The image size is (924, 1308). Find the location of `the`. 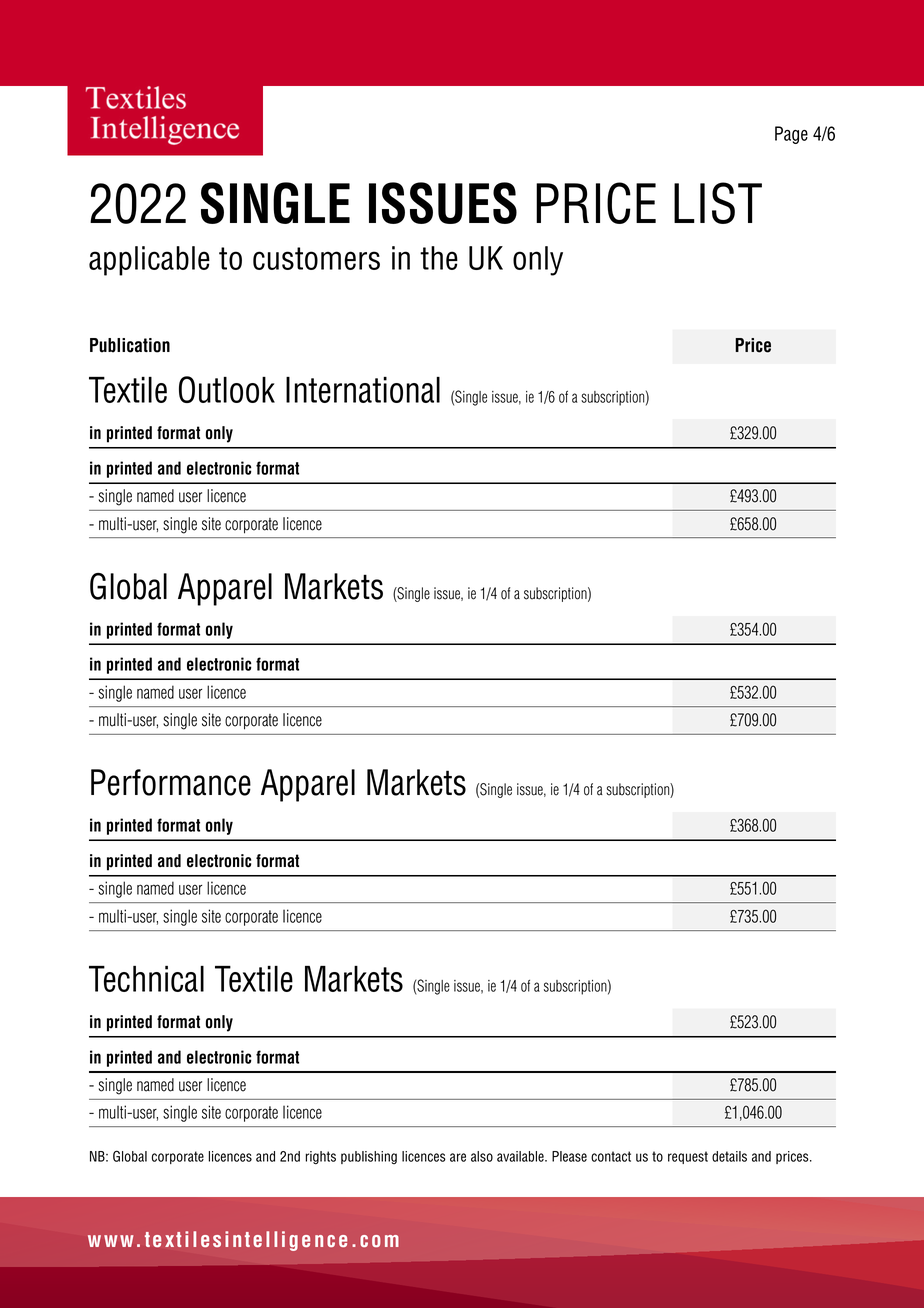

the is located at coordinates (439, 258).
